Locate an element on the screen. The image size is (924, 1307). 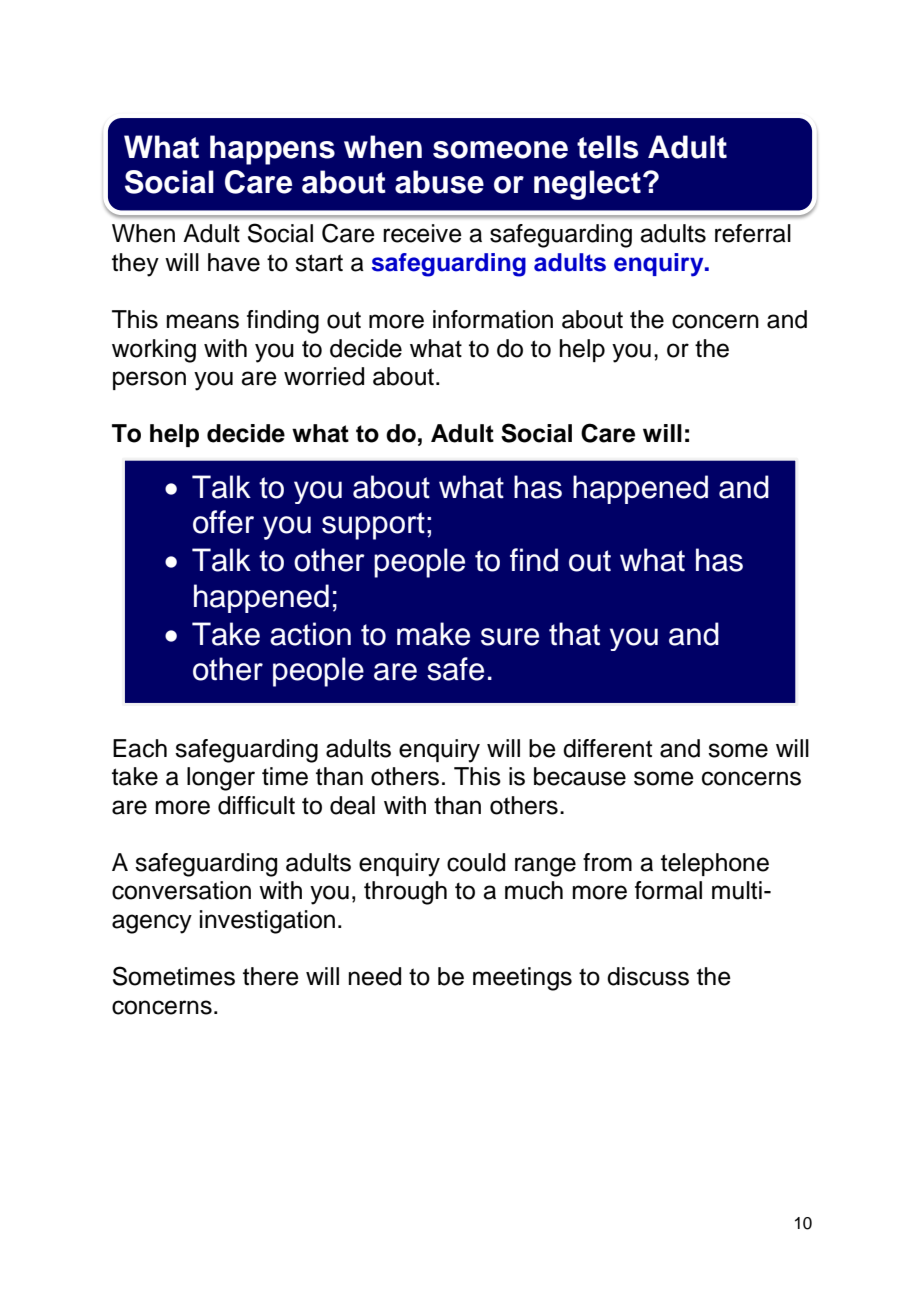
happens is located at coordinates (272, 150).
